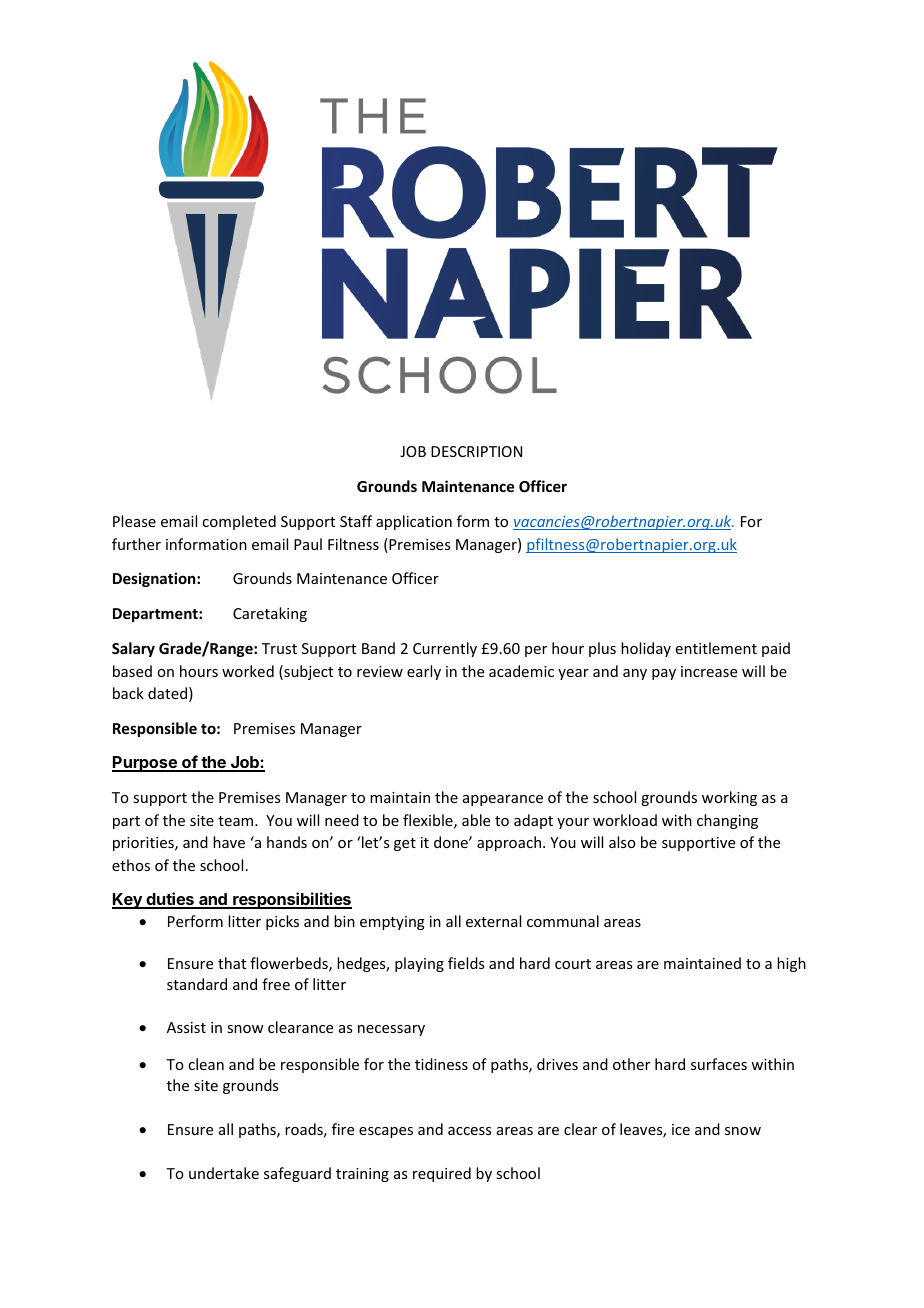  I want to click on undertake, so click(224, 1173).
